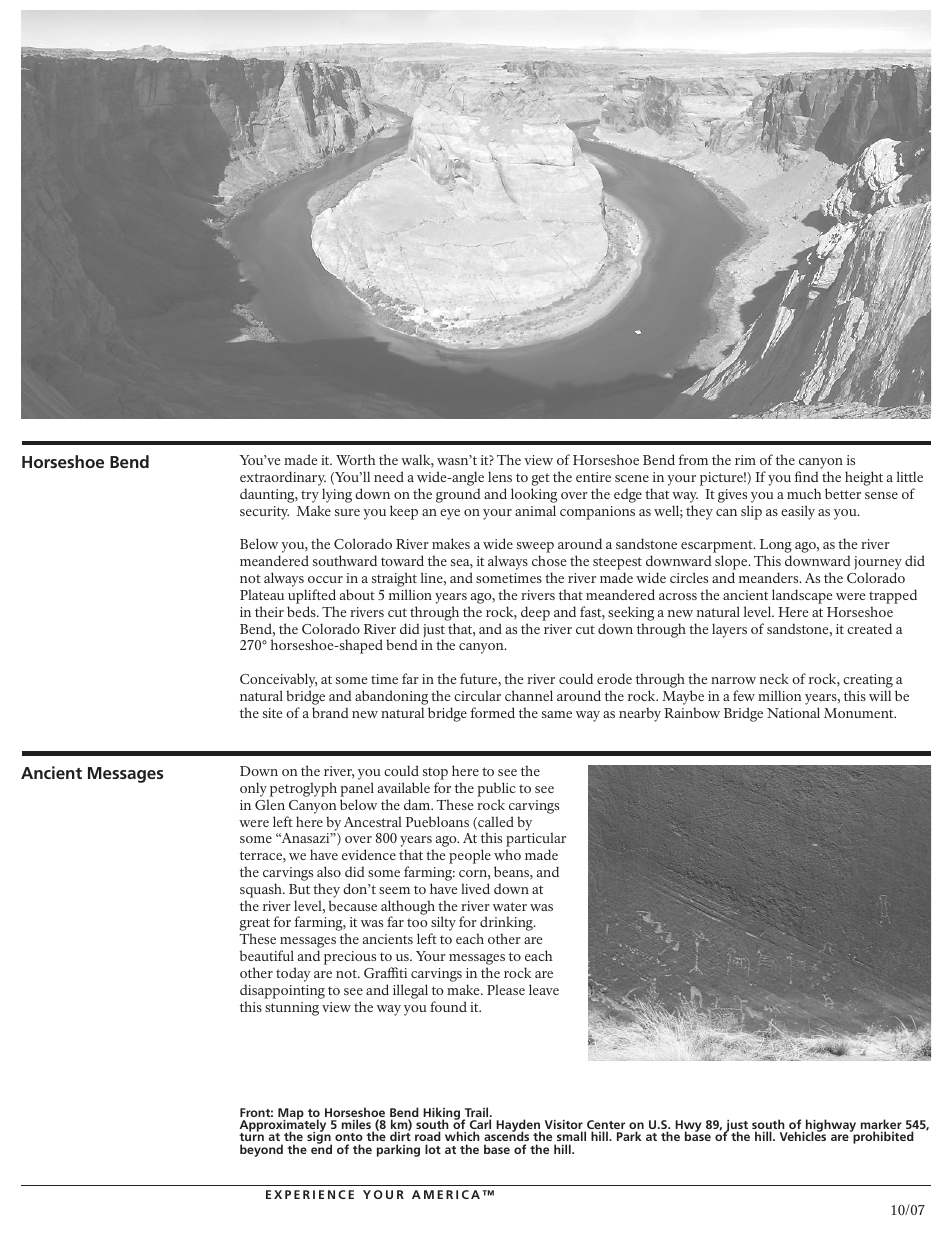 Image resolution: width=952 pixels, height=1233 pixels. Describe the element at coordinates (557, 714) in the document. I see `same` at that location.
